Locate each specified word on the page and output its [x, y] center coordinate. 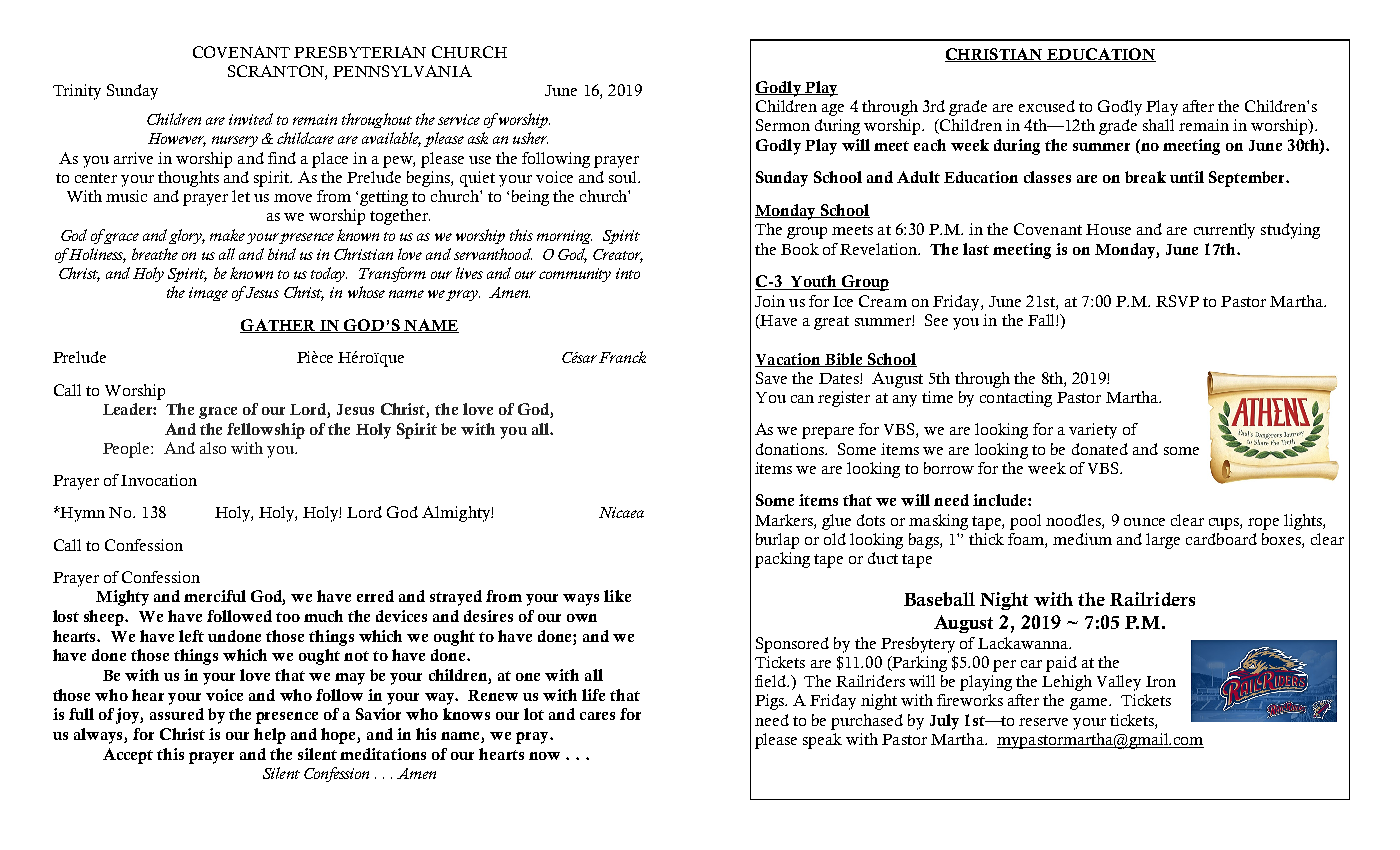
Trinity [77, 92]
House [1108, 229]
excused [1047, 106]
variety [1093, 431]
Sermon [783, 125]
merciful [215, 596]
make [227, 235]
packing [782, 560]
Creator [618, 255]
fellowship [266, 431]
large [1163, 541]
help [270, 736]
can [802, 399]
